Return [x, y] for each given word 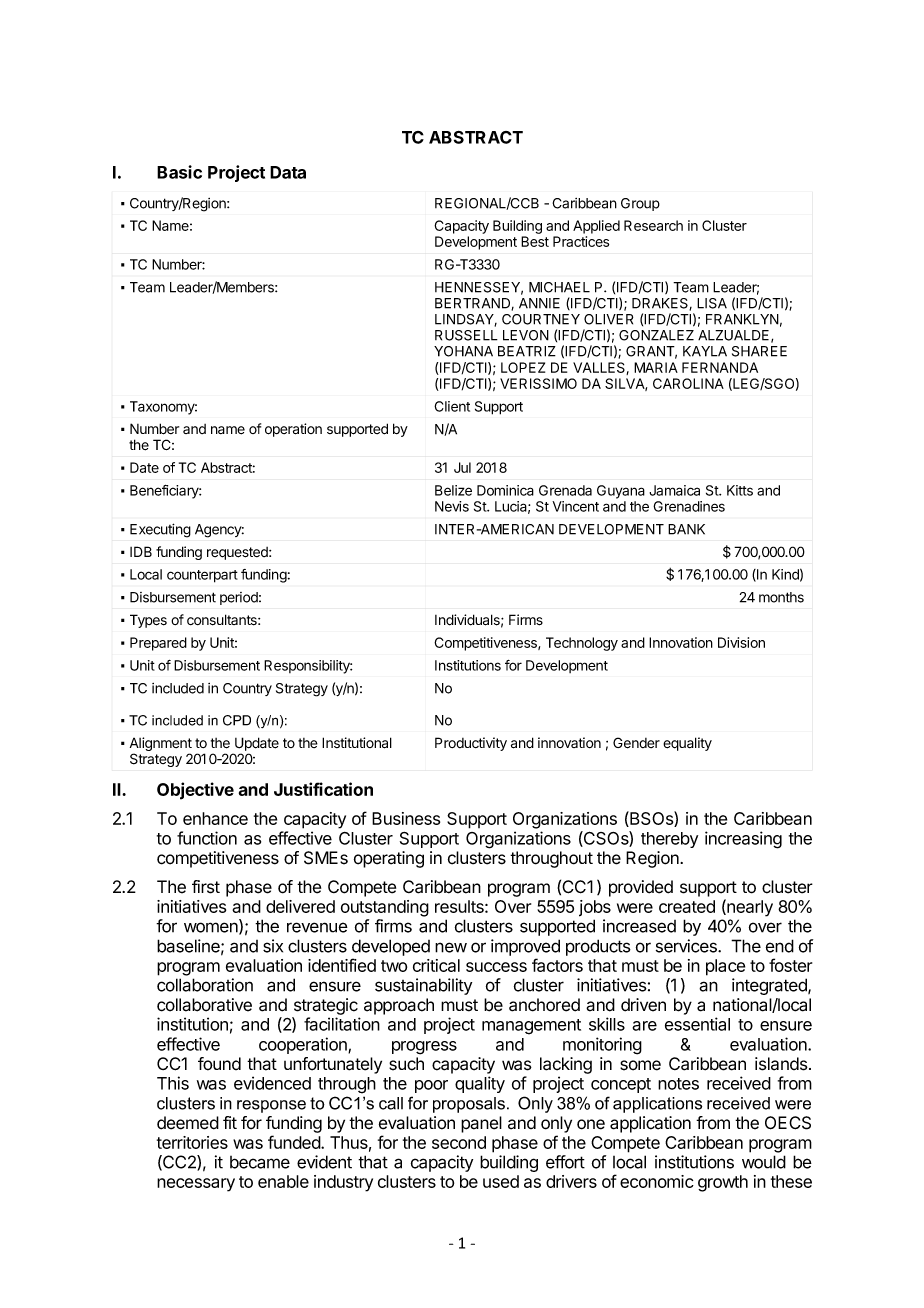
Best [535, 241]
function [207, 838]
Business [406, 818]
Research [653, 225]
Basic [179, 172]
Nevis [452, 506]
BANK [686, 529]
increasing [743, 840]
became [260, 1162]
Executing [160, 530]
